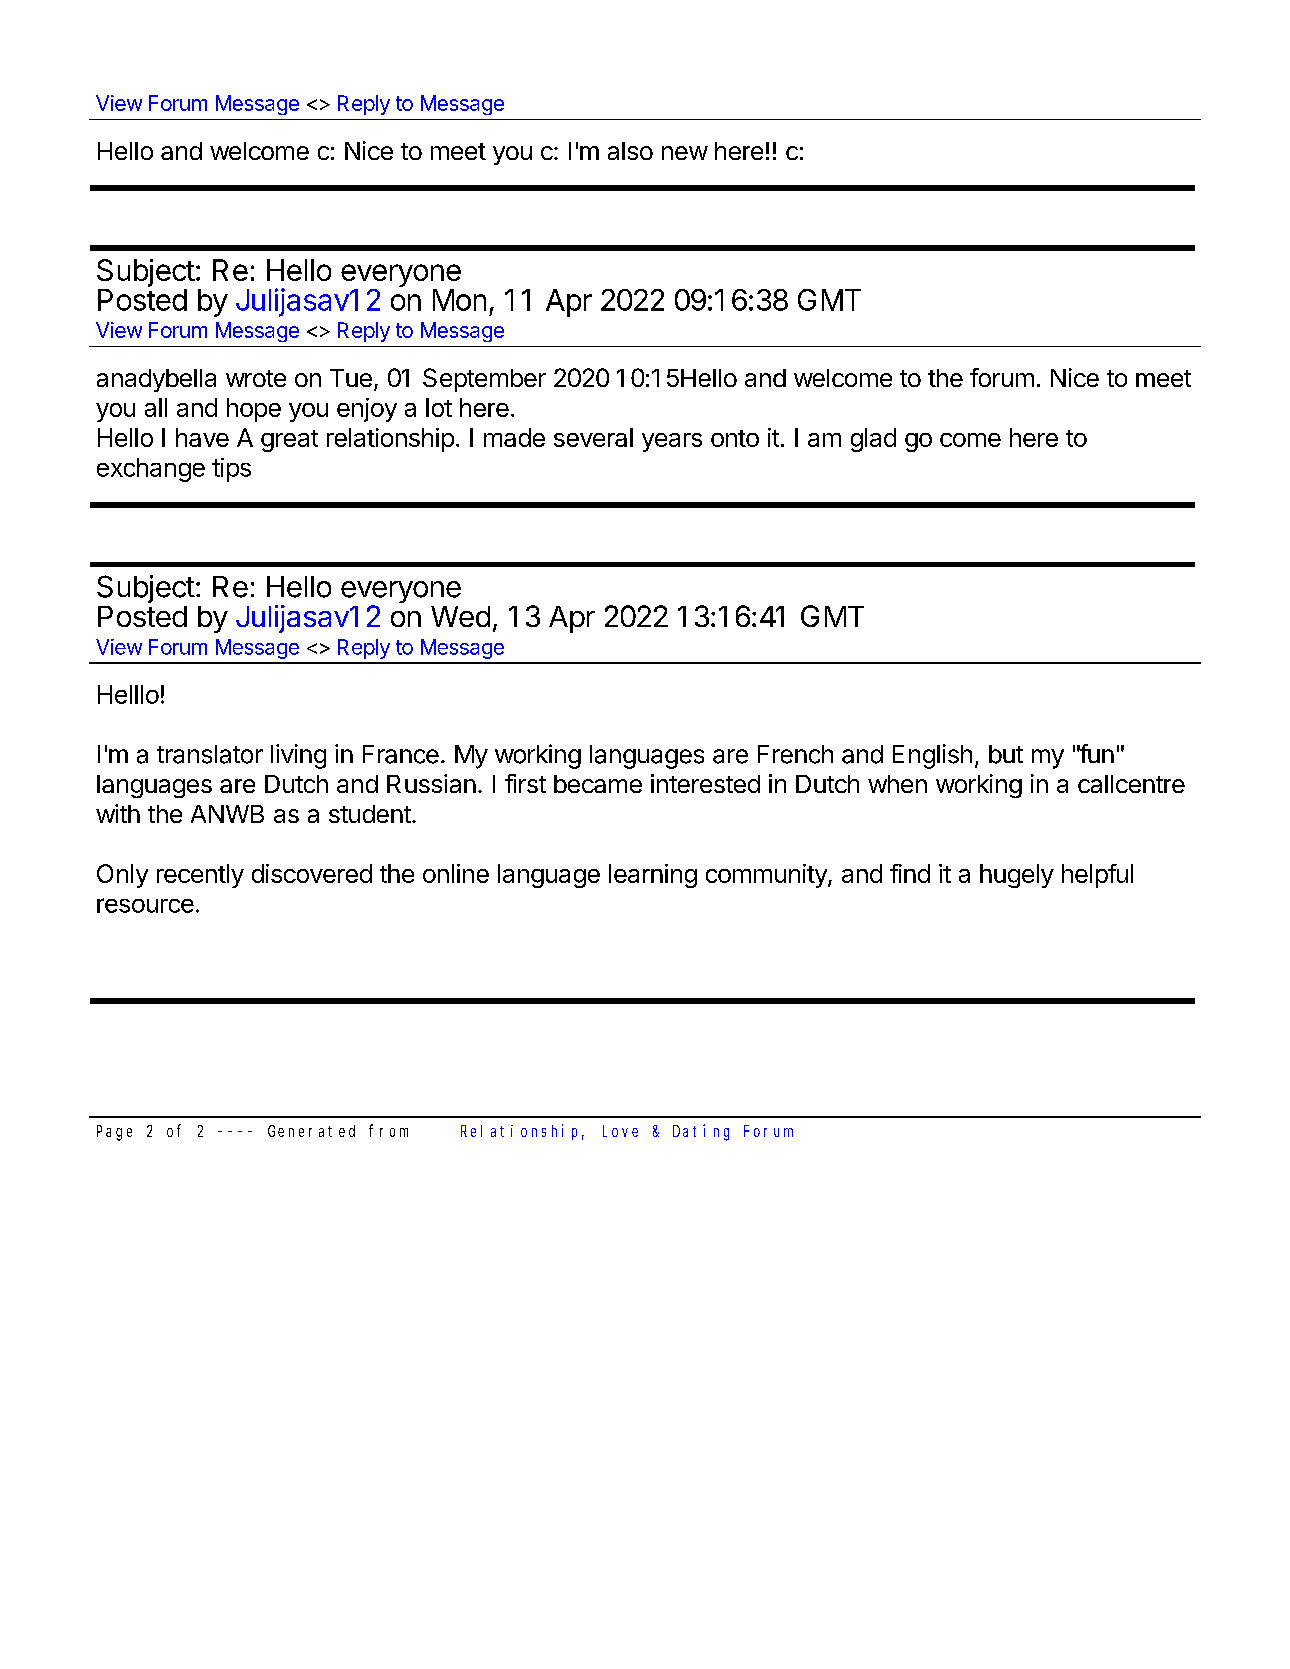 Image resolution: width=1290 pixels, height=1669 pixels. Describe the element at coordinates (630, 151) in the screenshot. I see `also` at that location.
